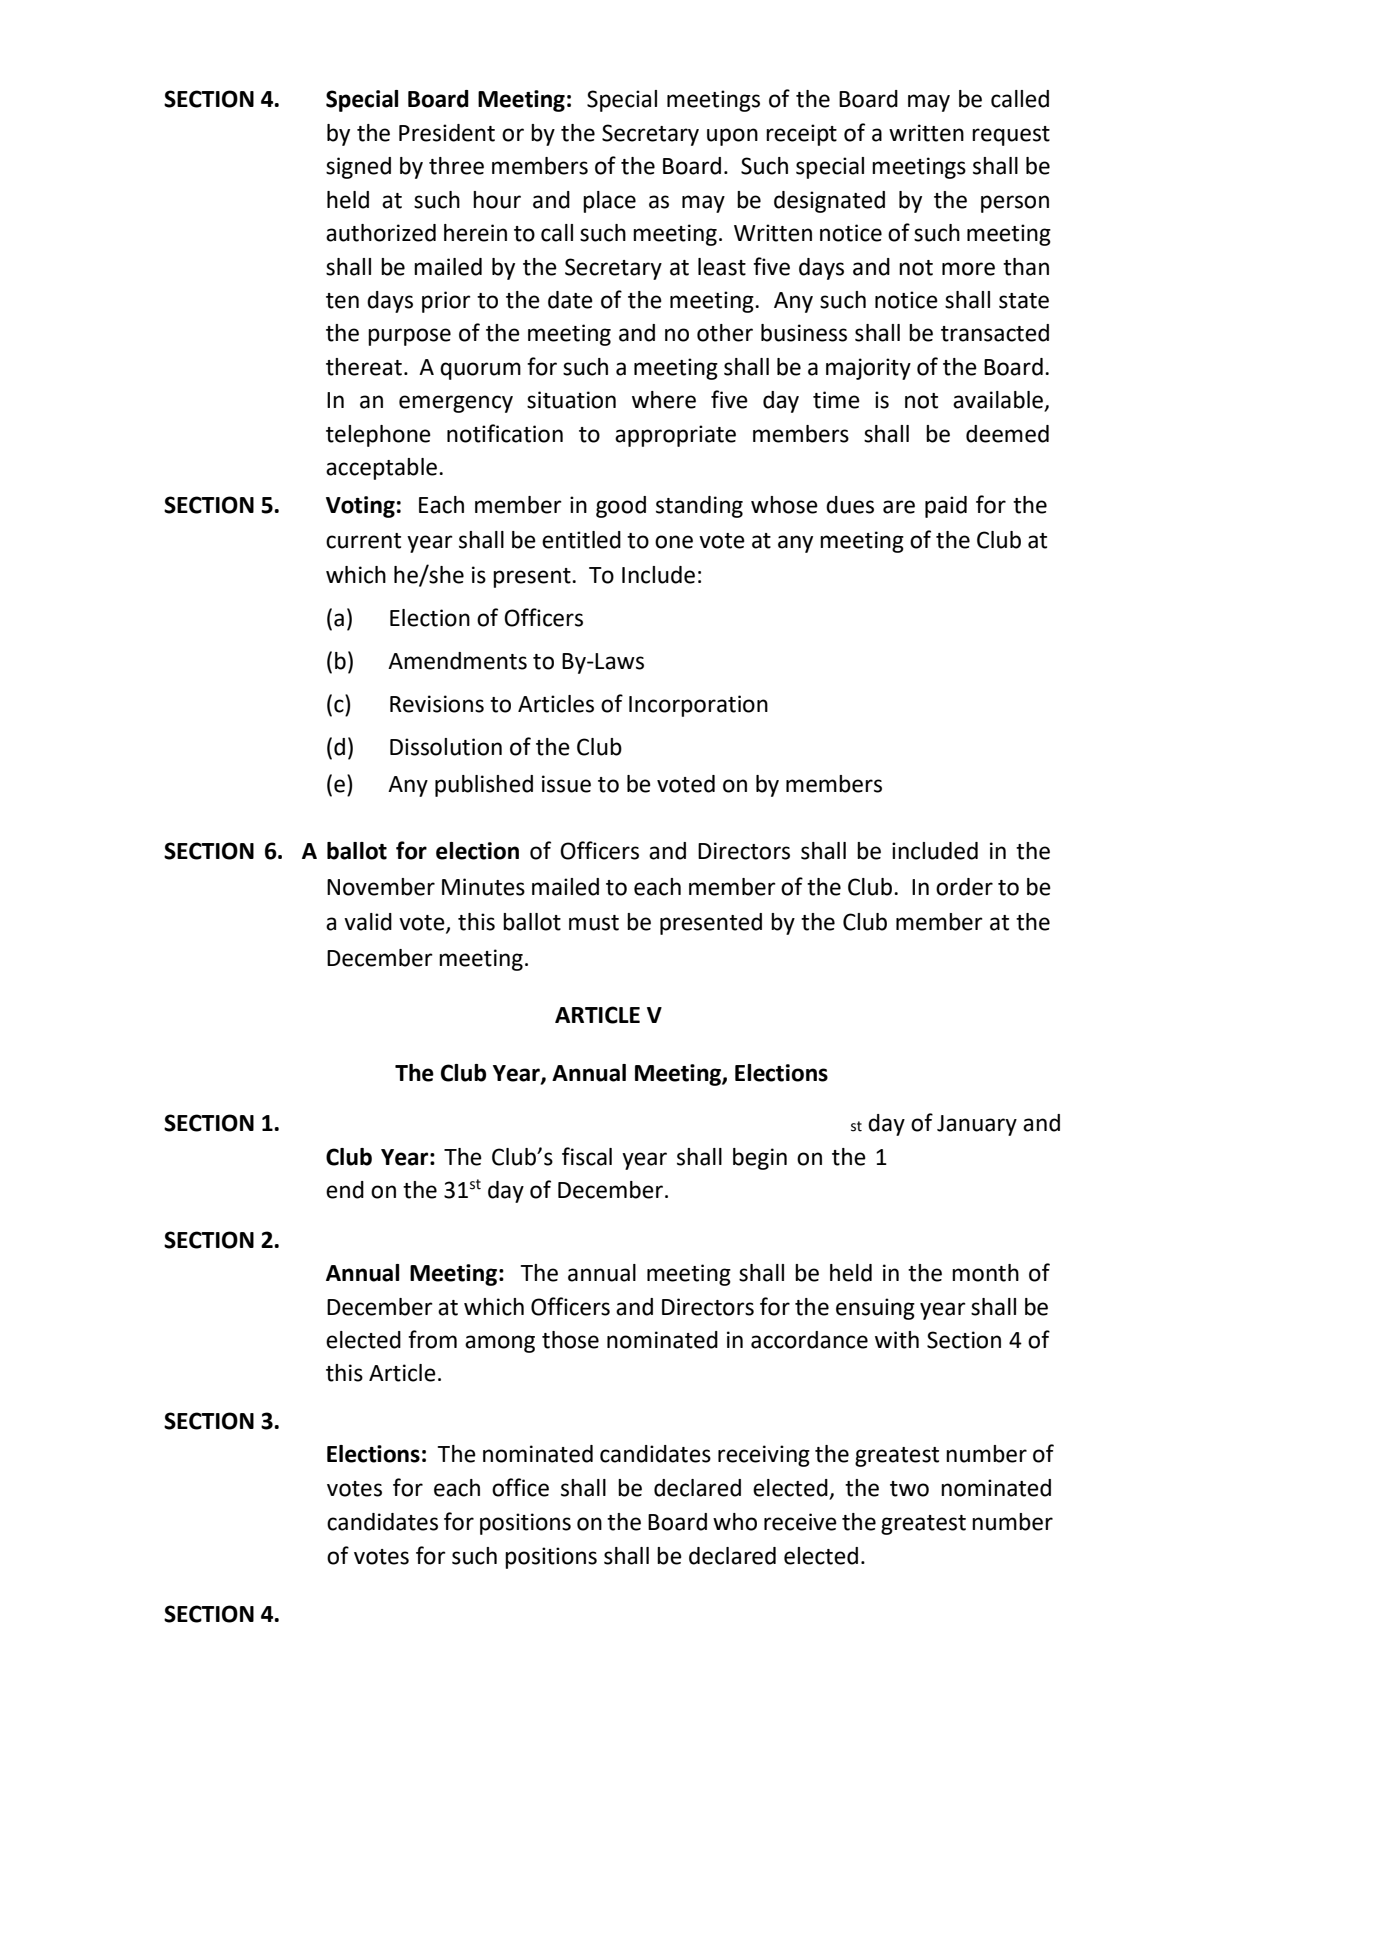  I want to click on from, so click(432, 1339).
